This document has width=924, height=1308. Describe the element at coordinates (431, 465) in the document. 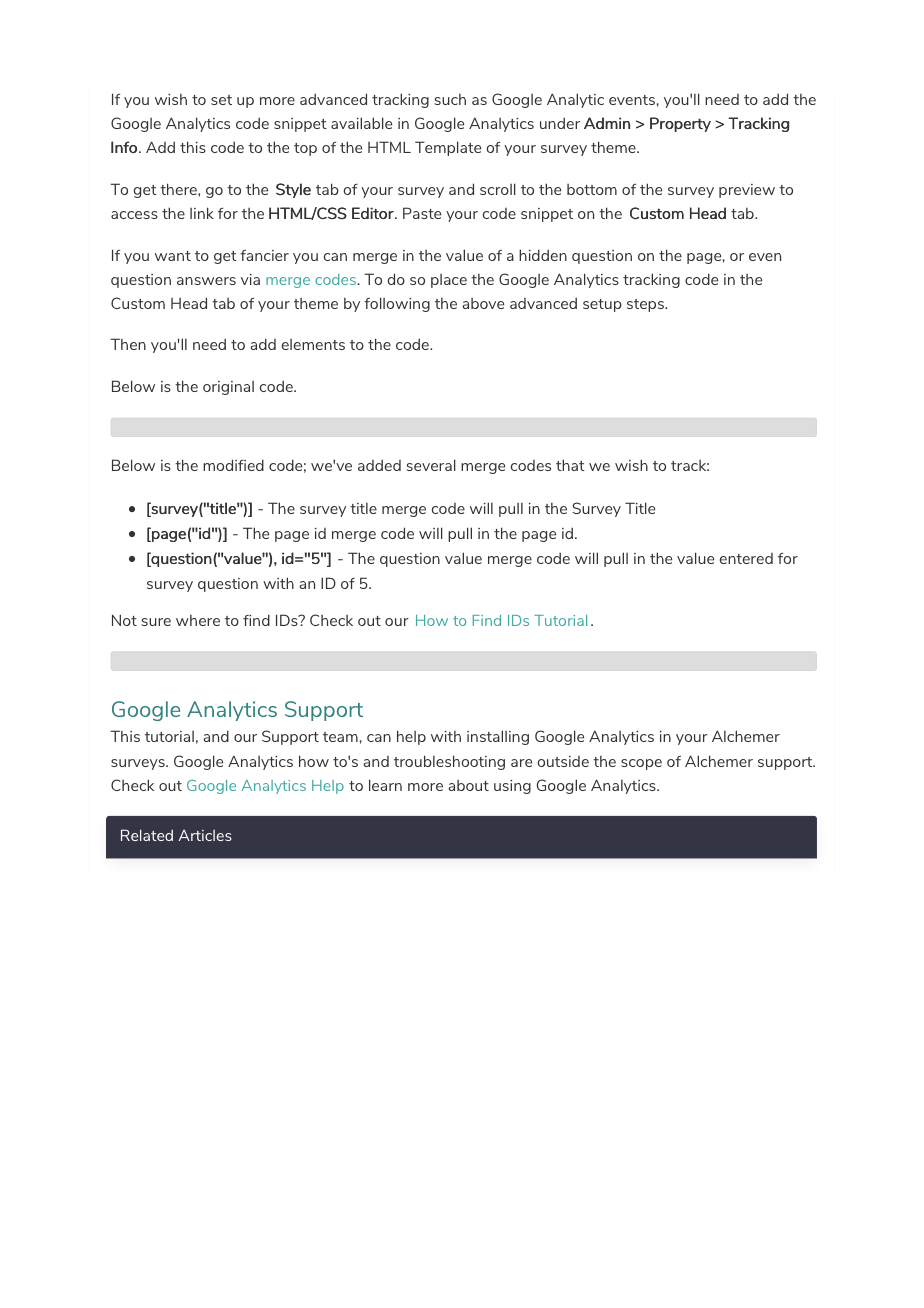

I see `several` at that location.
